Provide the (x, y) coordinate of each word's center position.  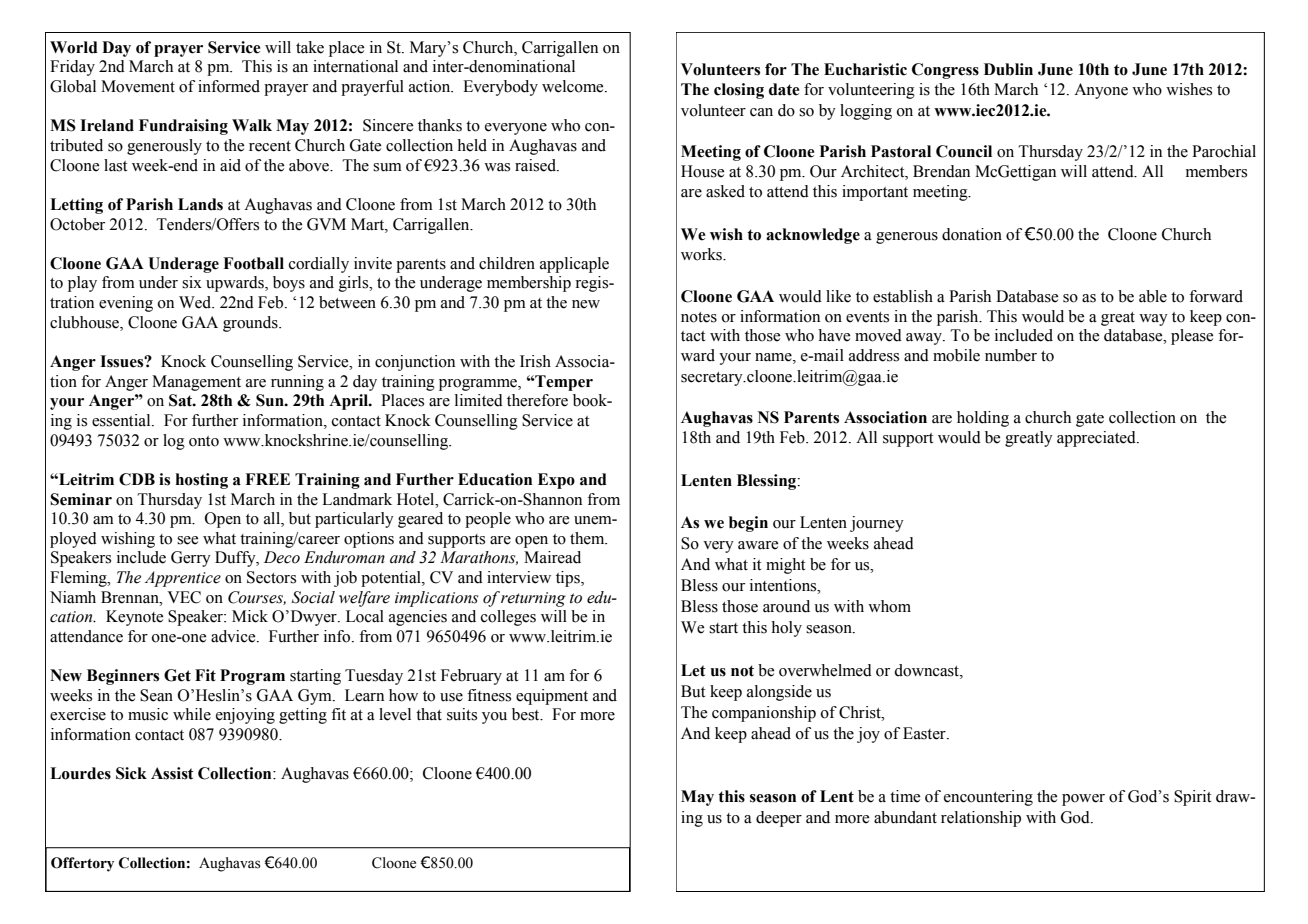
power (1083, 800)
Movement (138, 86)
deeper (779, 819)
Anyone (1101, 91)
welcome (574, 86)
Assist (172, 773)
